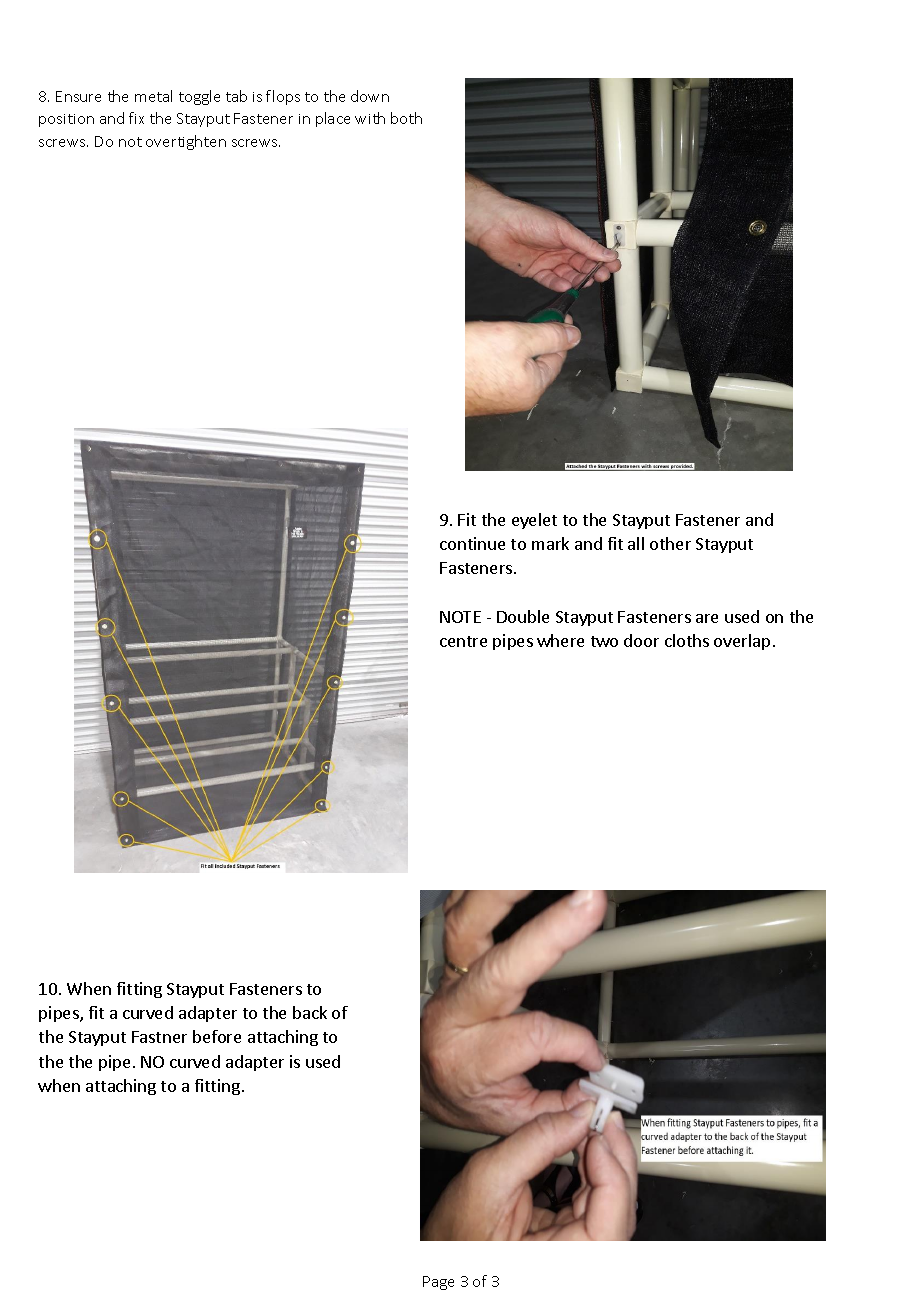 The height and width of the screenshot is (1308, 924). I want to click on Page, so click(438, 1283).
